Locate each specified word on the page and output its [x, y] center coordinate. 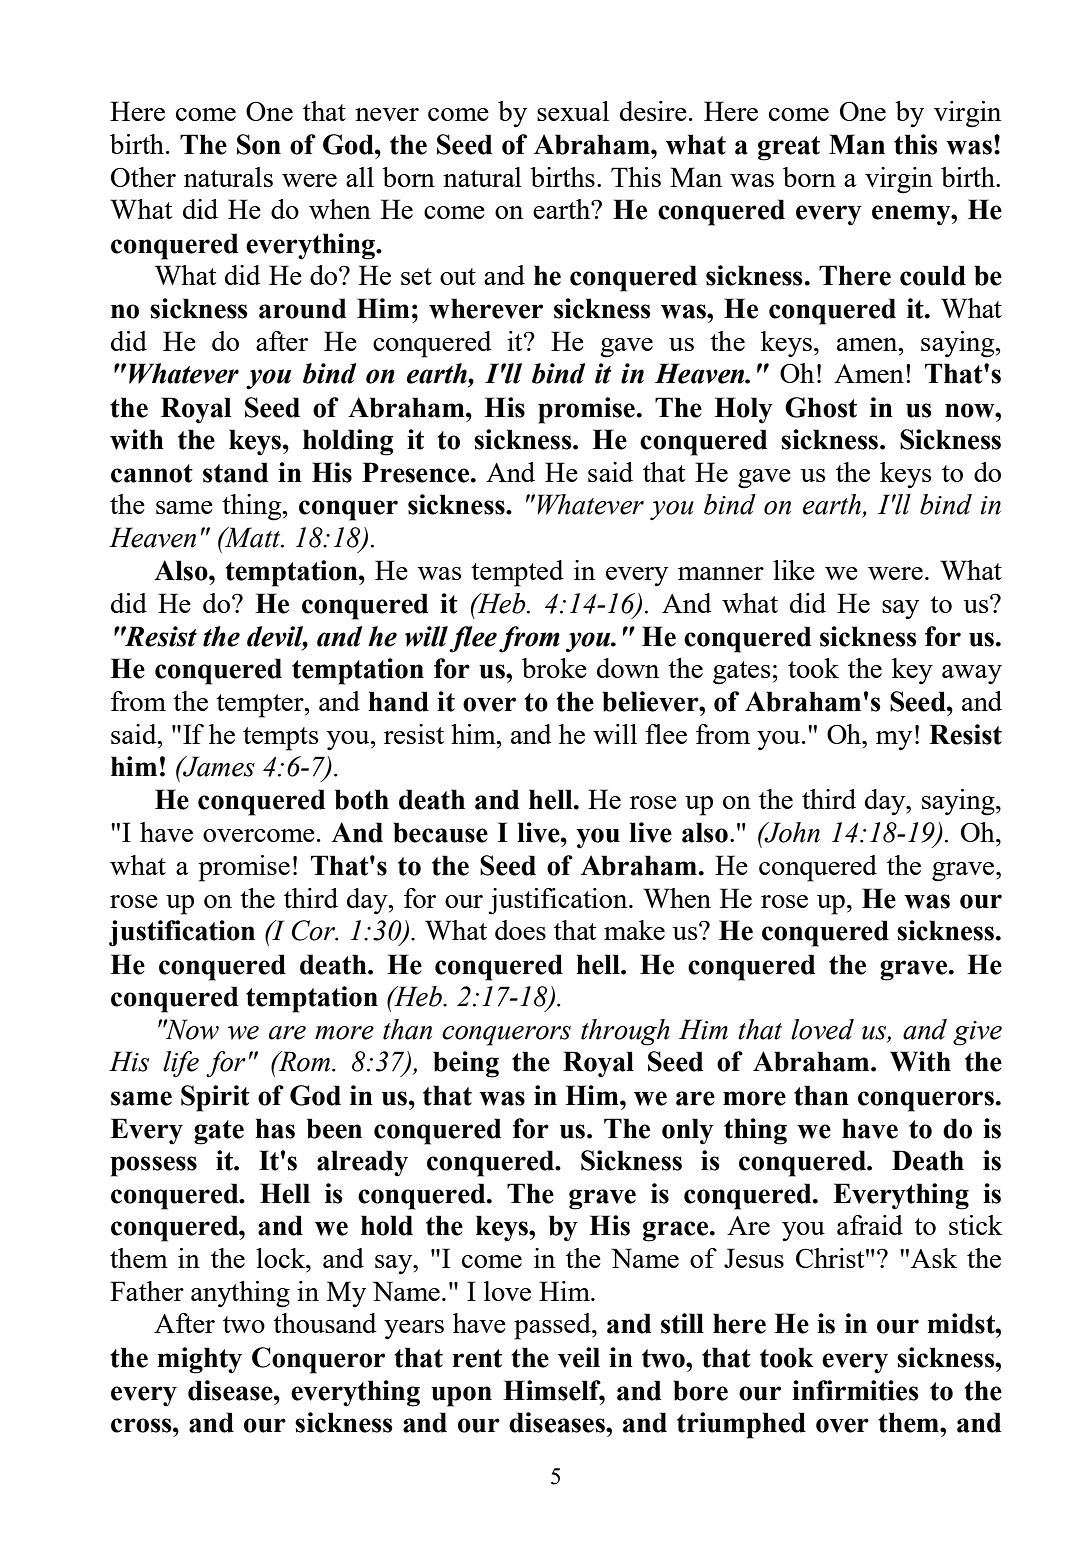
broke [554, 668]
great [789, 148]
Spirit [215, 1098]
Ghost [821, 407]
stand [235, 472]
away [972, 675]
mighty [200, 1360]
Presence [415, 472]
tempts [281, 739]
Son [259, 144]
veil [579, 1357]
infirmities [855, 1390]
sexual [573, 111]
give [977, 1033]
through [625, 1032]
